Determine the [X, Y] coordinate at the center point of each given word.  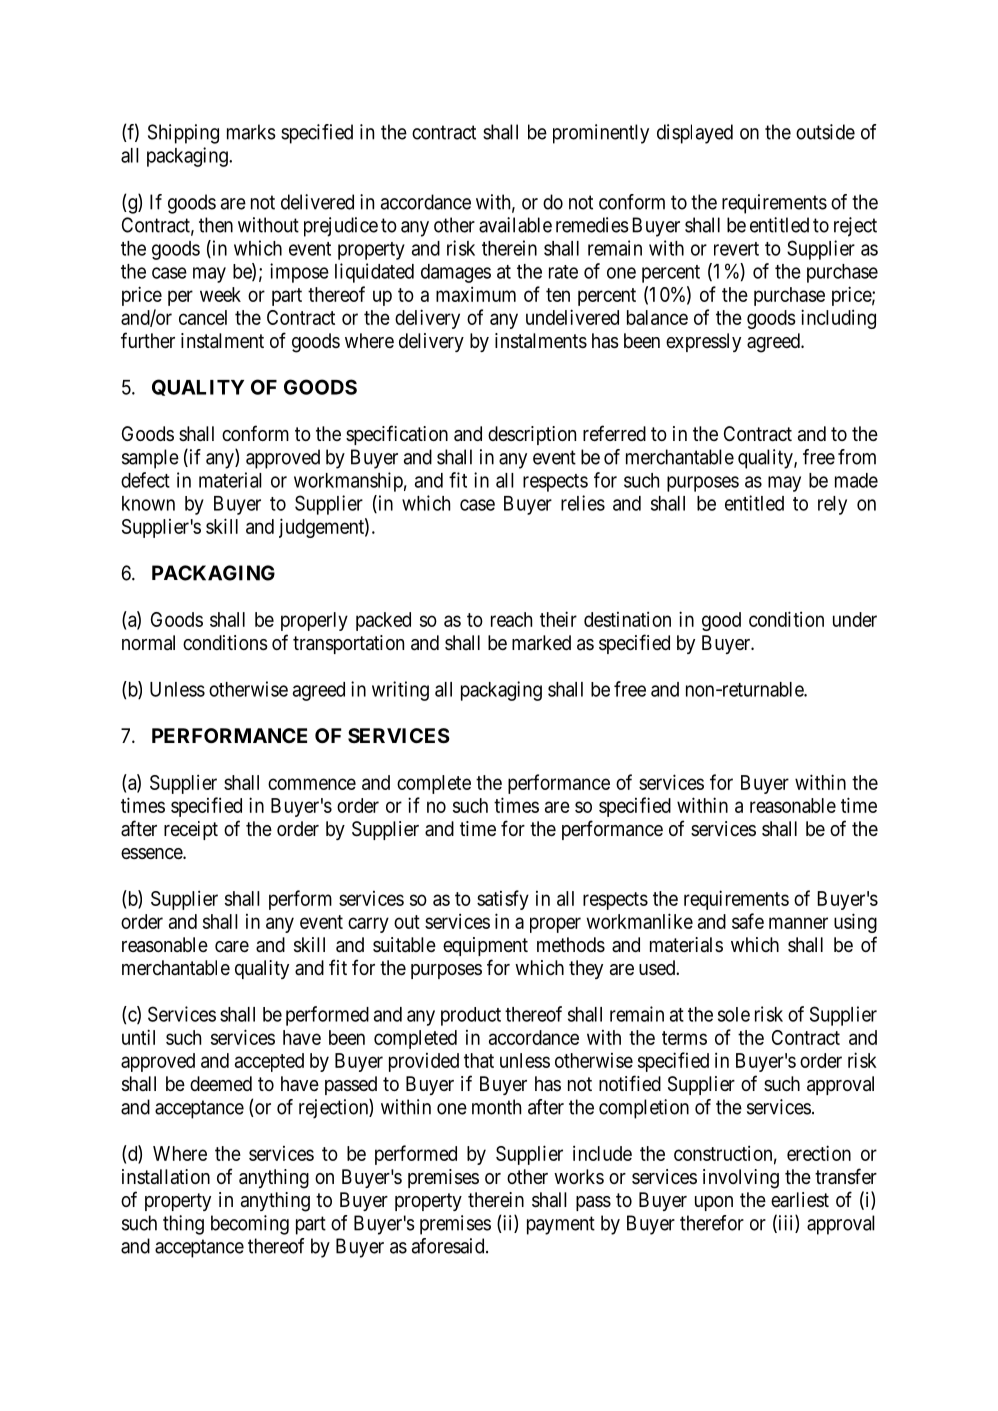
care [232, 947]
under [855, 619]
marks [251, 132]
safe [748, 921]
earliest [800, 1199]
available [515, 225]
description [532, 435]
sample [150, 459]
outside [825, 132]
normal [148, 643]
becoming [250, 1225]
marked [541, 642]
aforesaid [449, 1246]
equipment [485, 946]
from [857, 457]
